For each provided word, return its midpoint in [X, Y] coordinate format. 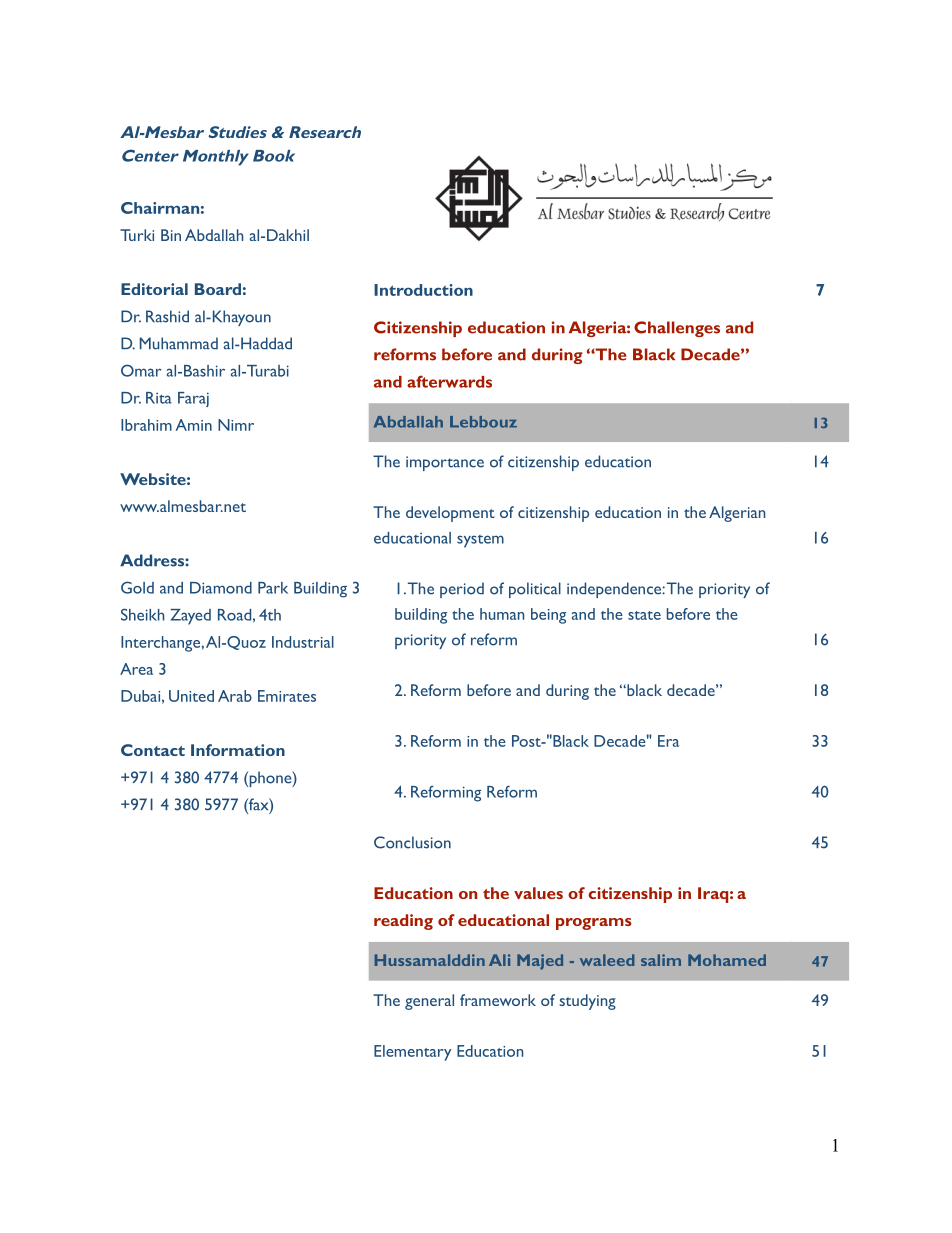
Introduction [423, 290]
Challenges [677, 329]
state [644, 615]
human [502, 614]
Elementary [412, 1053]
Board [218, 289]
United [191, 696]
